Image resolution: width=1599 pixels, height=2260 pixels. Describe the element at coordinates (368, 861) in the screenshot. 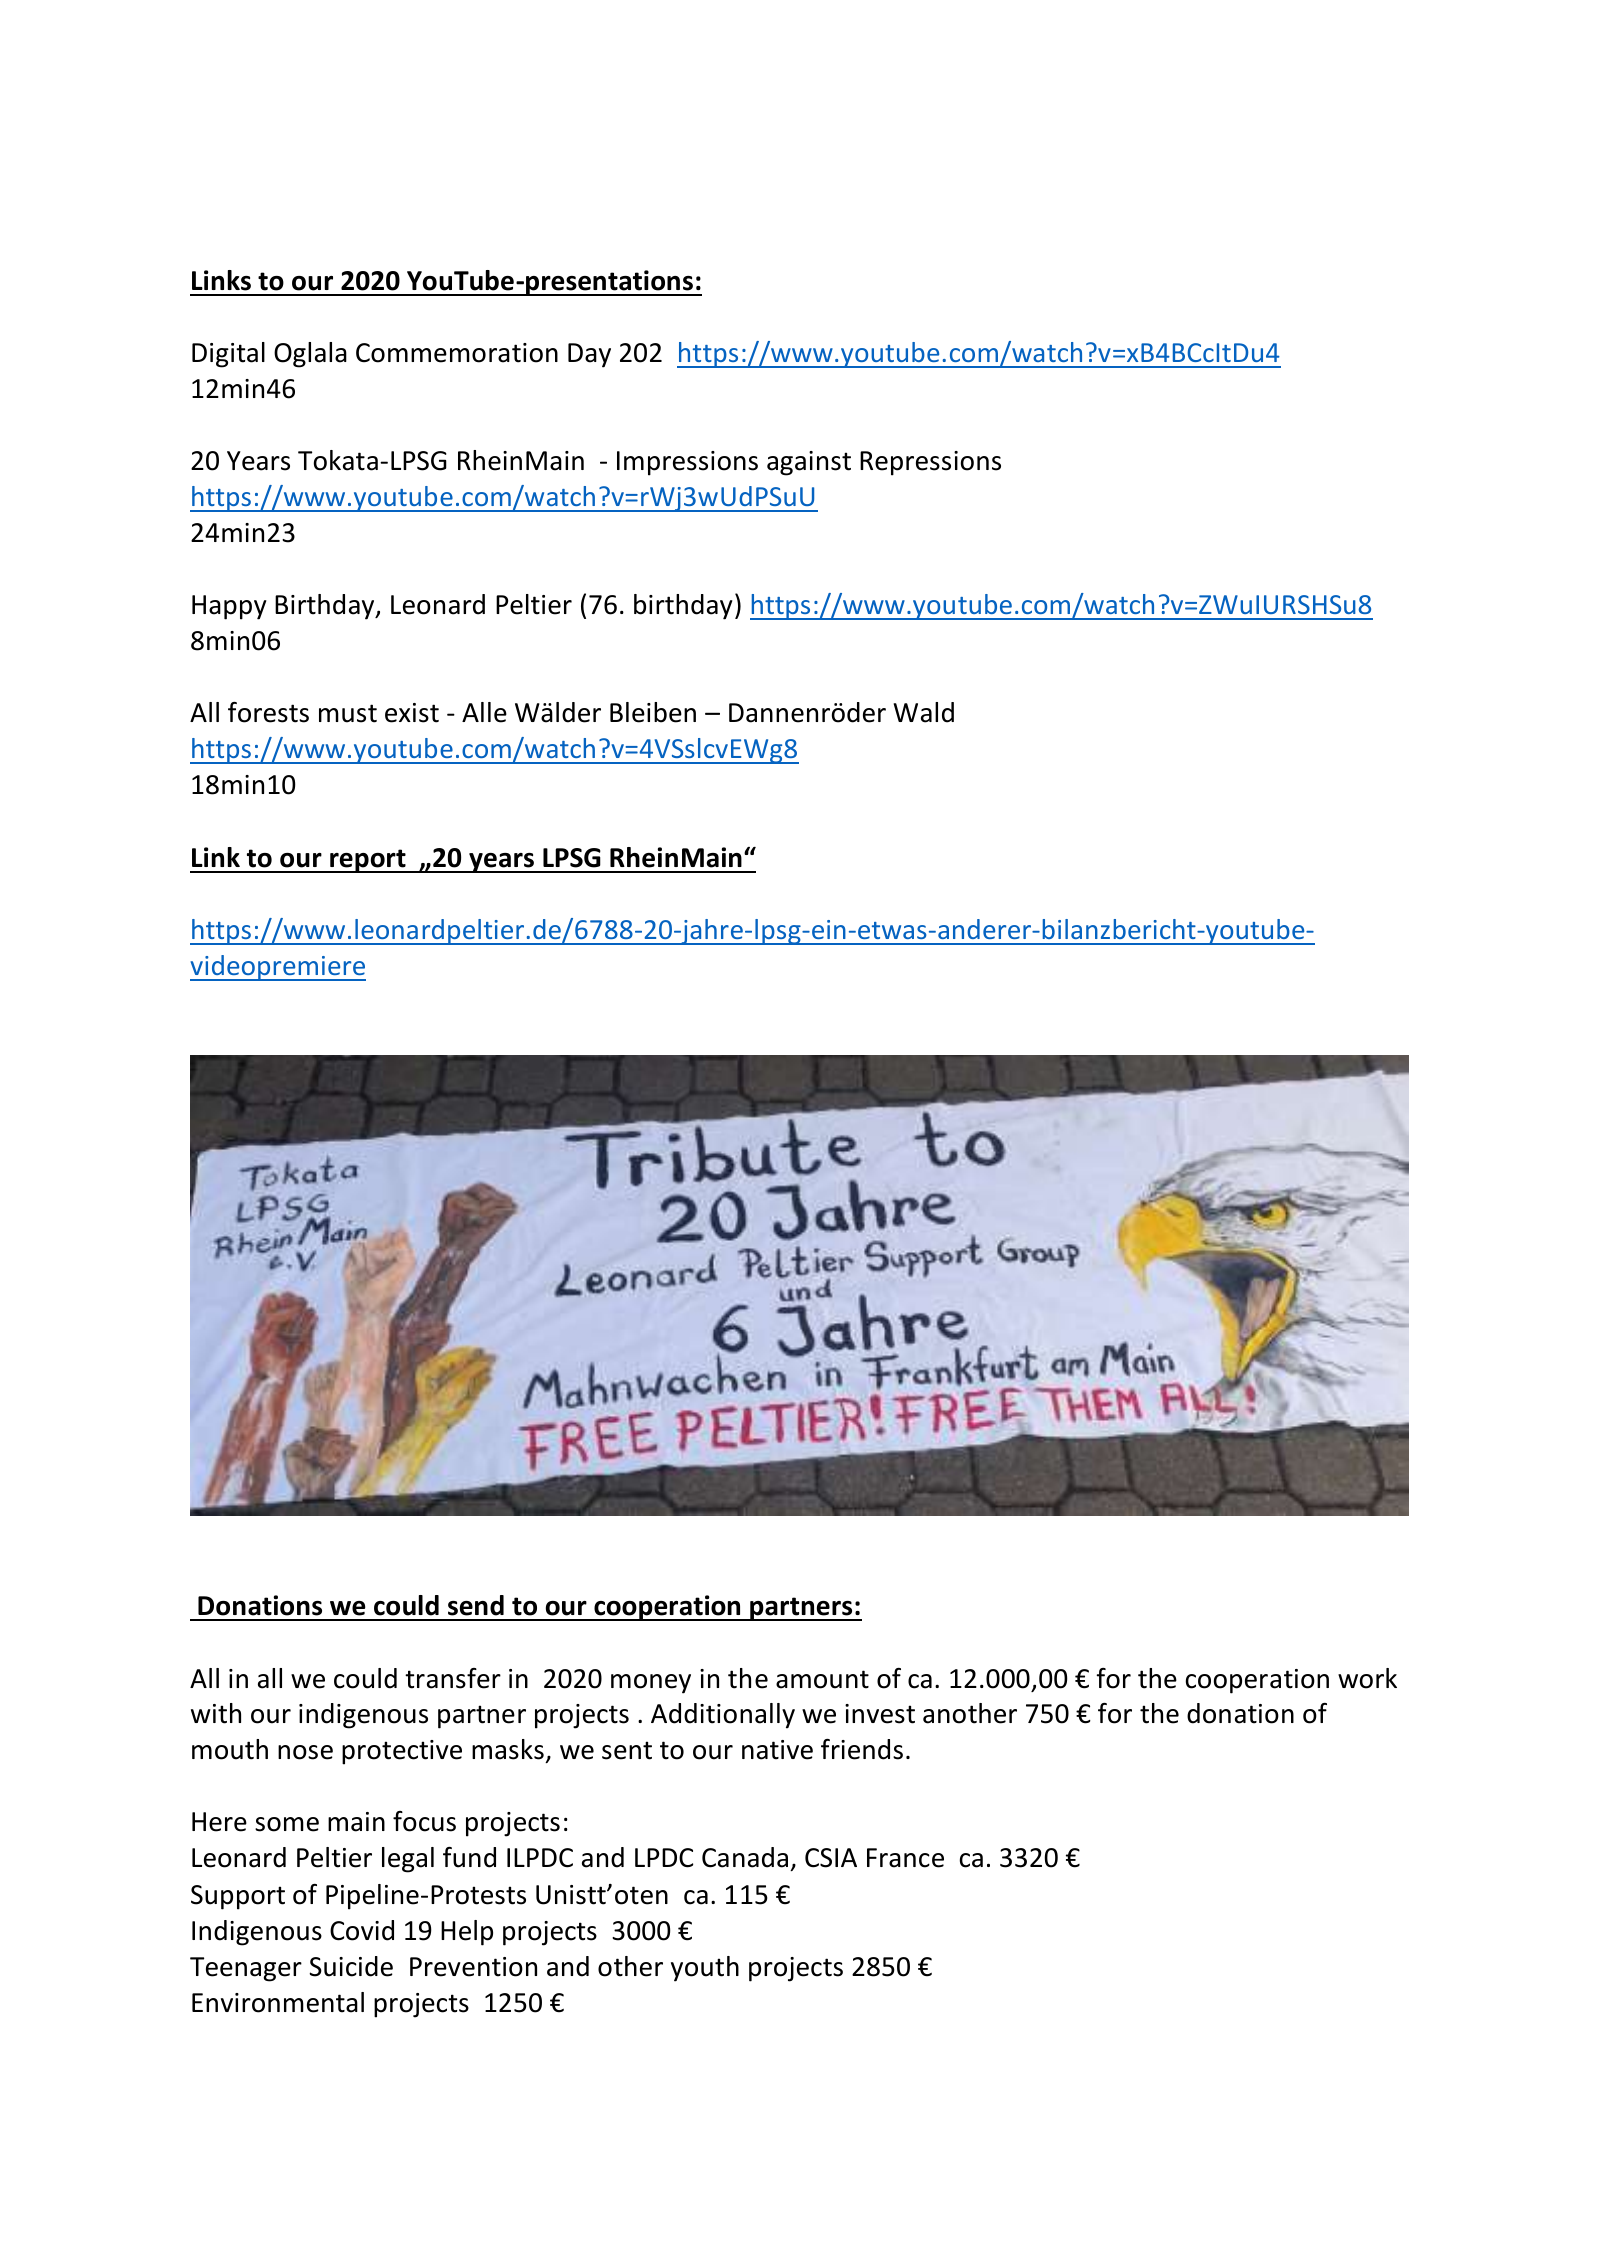

I see `report` at that location.
